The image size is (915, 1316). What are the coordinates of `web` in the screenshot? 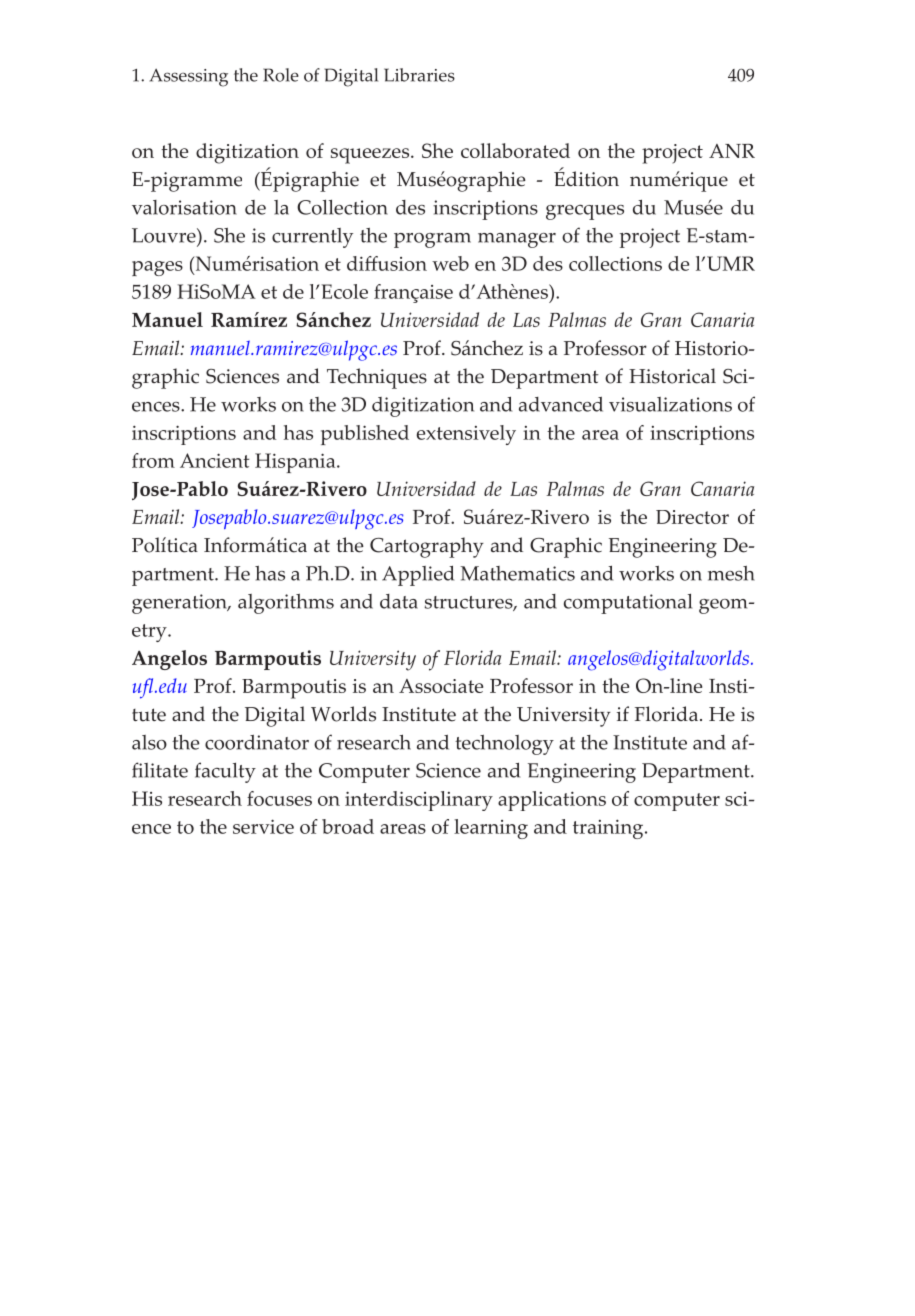 It's located at (450, 263).
